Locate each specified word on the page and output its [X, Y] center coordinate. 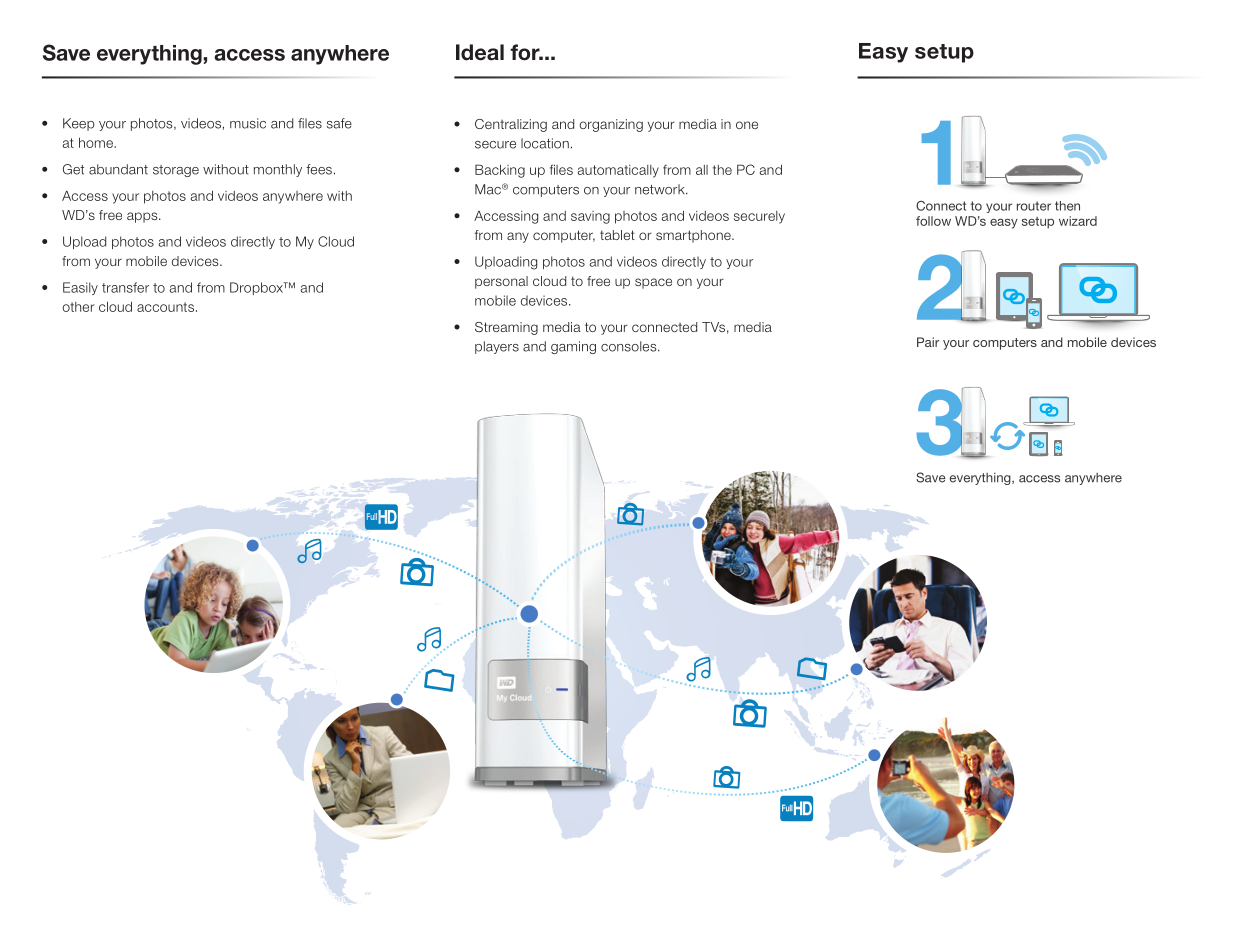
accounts [165, 307]
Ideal [480, 52]
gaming [573, 347]
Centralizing [511, 125]
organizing [611, 125]
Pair [928, 342]
